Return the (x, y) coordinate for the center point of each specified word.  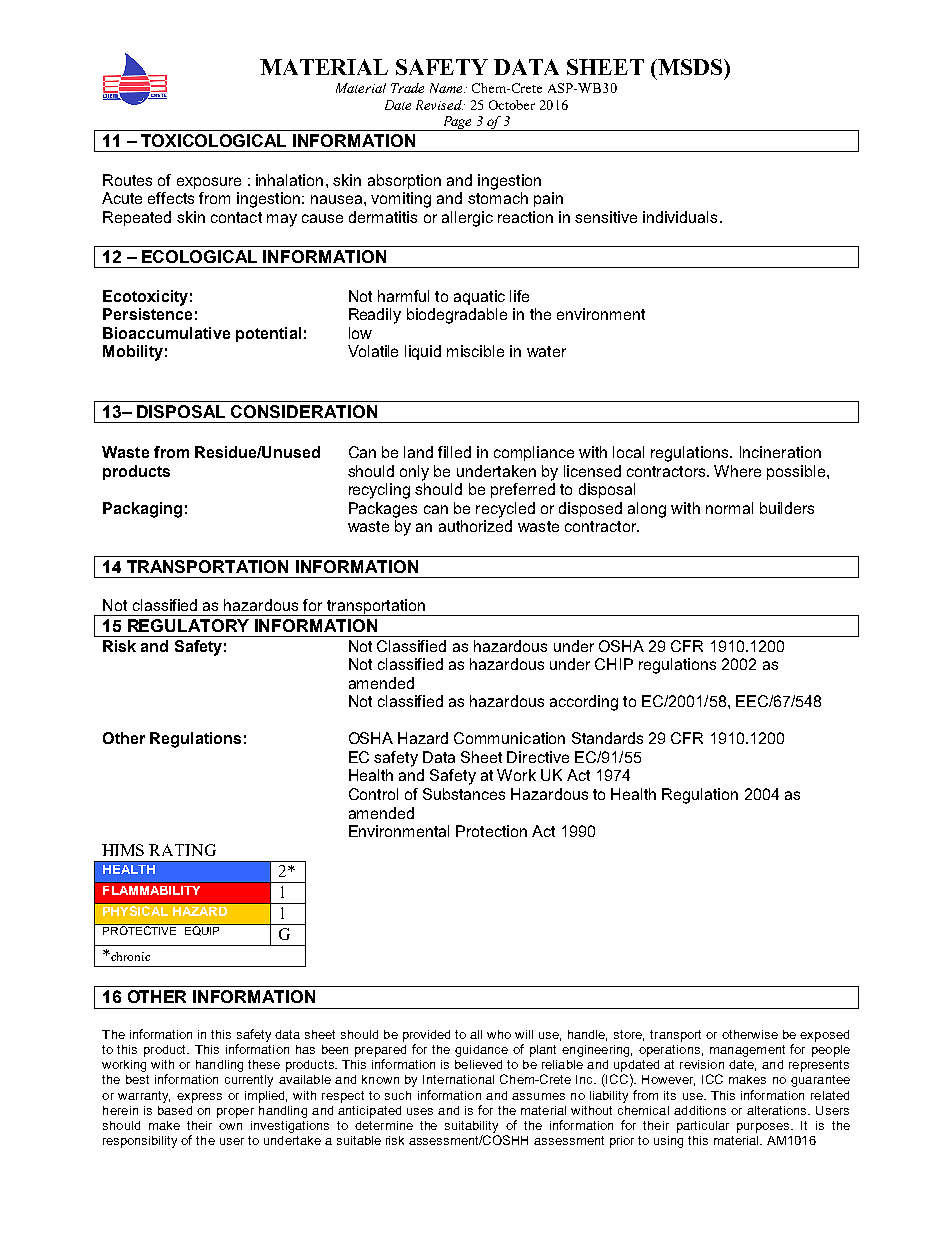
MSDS (689, 67)
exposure (209, 183)
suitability (471, 1127)
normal (729, 508)
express (199, 1098)
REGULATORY (188, 625)
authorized (475, 526)
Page (457, 123)
